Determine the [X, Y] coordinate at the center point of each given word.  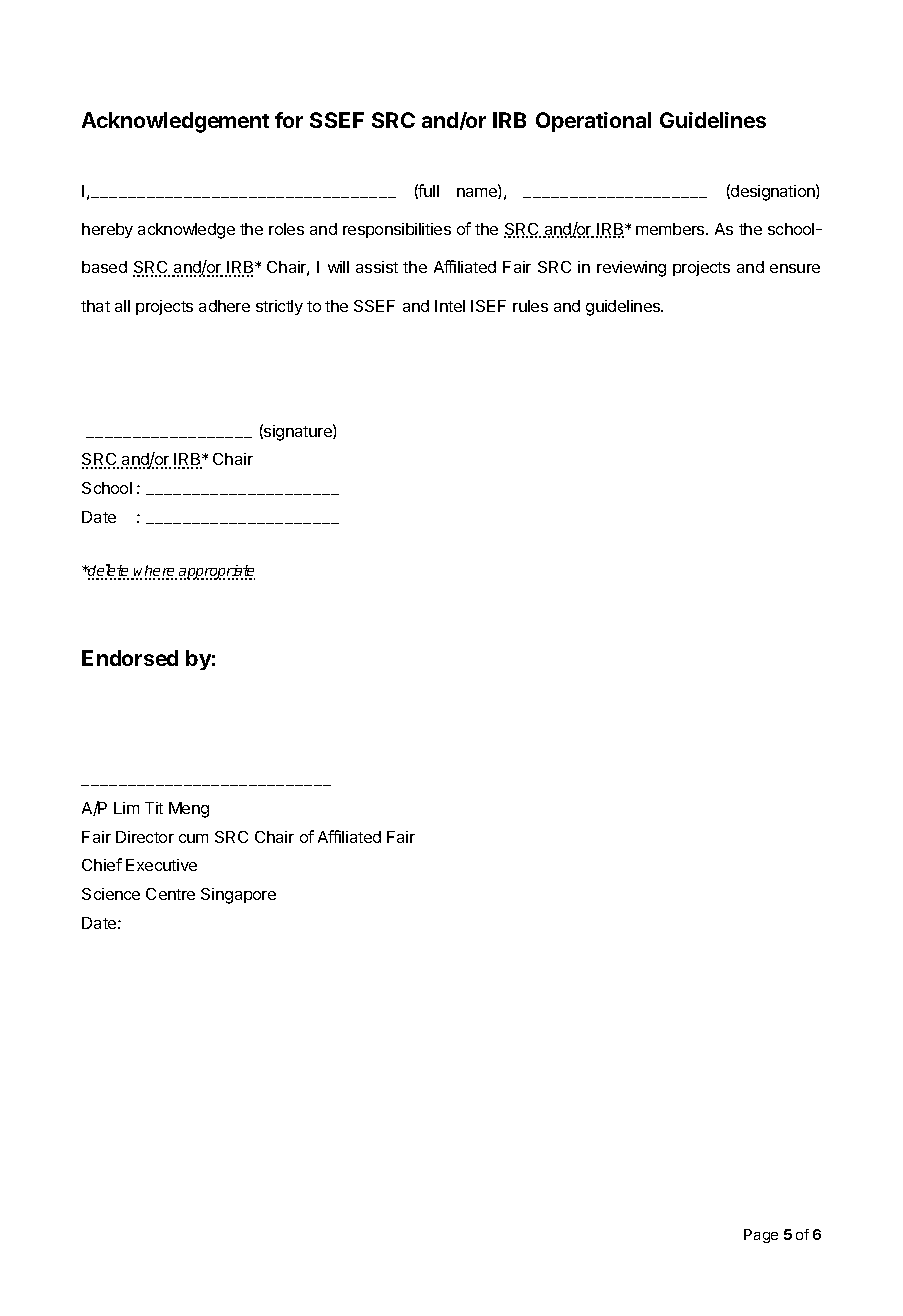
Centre [170, 894]
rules [530, 306]
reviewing [631, 269]
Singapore [238, 896]
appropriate [217, 572]
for [289, 120]
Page [761, 1236]
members [671, 229]
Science [111, 894]
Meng [189, 810]
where [155, 572]
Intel [450, 306]
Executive [161, 865]
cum [193, 838]
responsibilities [397, 230]
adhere [224, 306]
